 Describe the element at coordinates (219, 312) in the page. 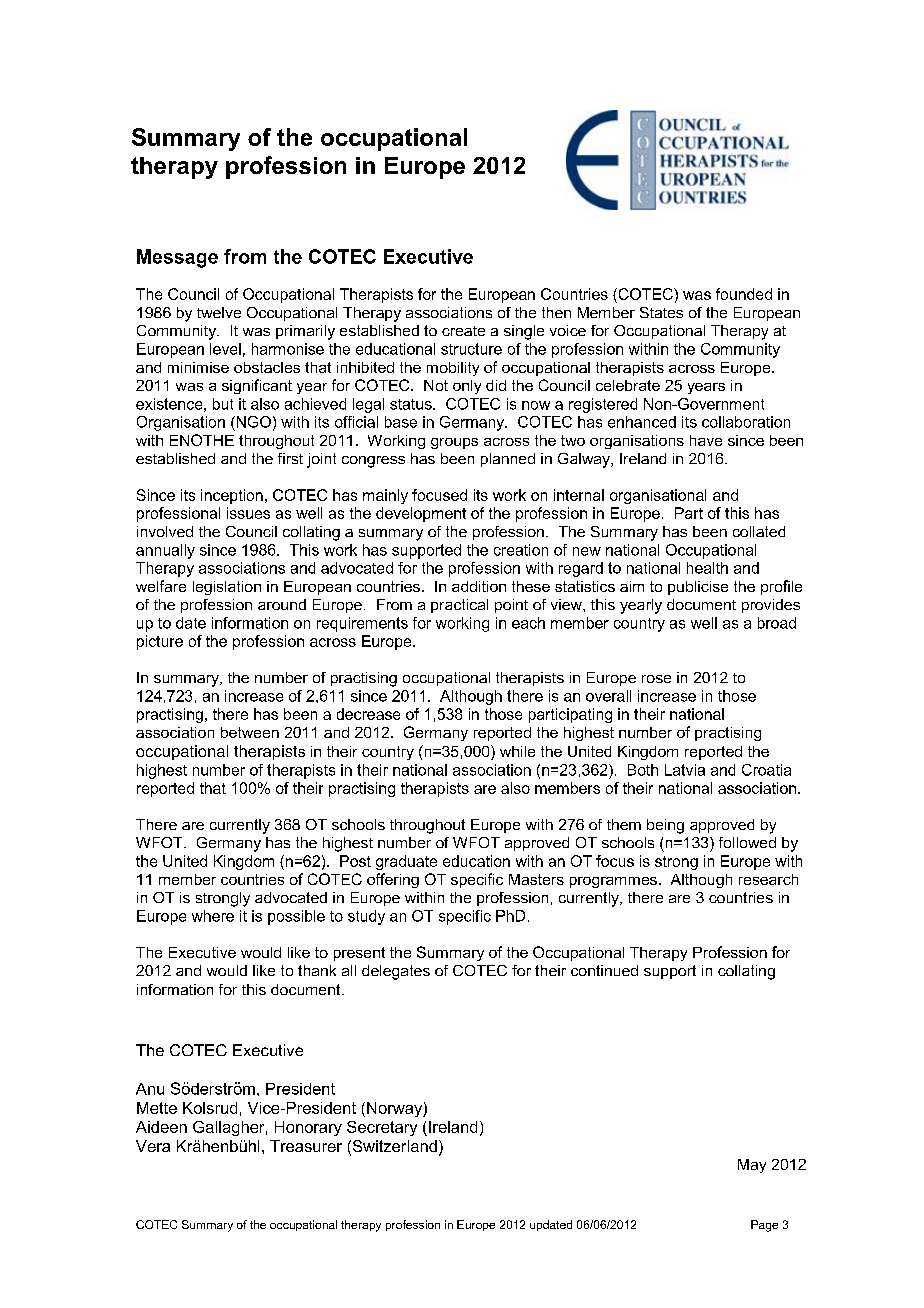

I see `twelve` at that location.
